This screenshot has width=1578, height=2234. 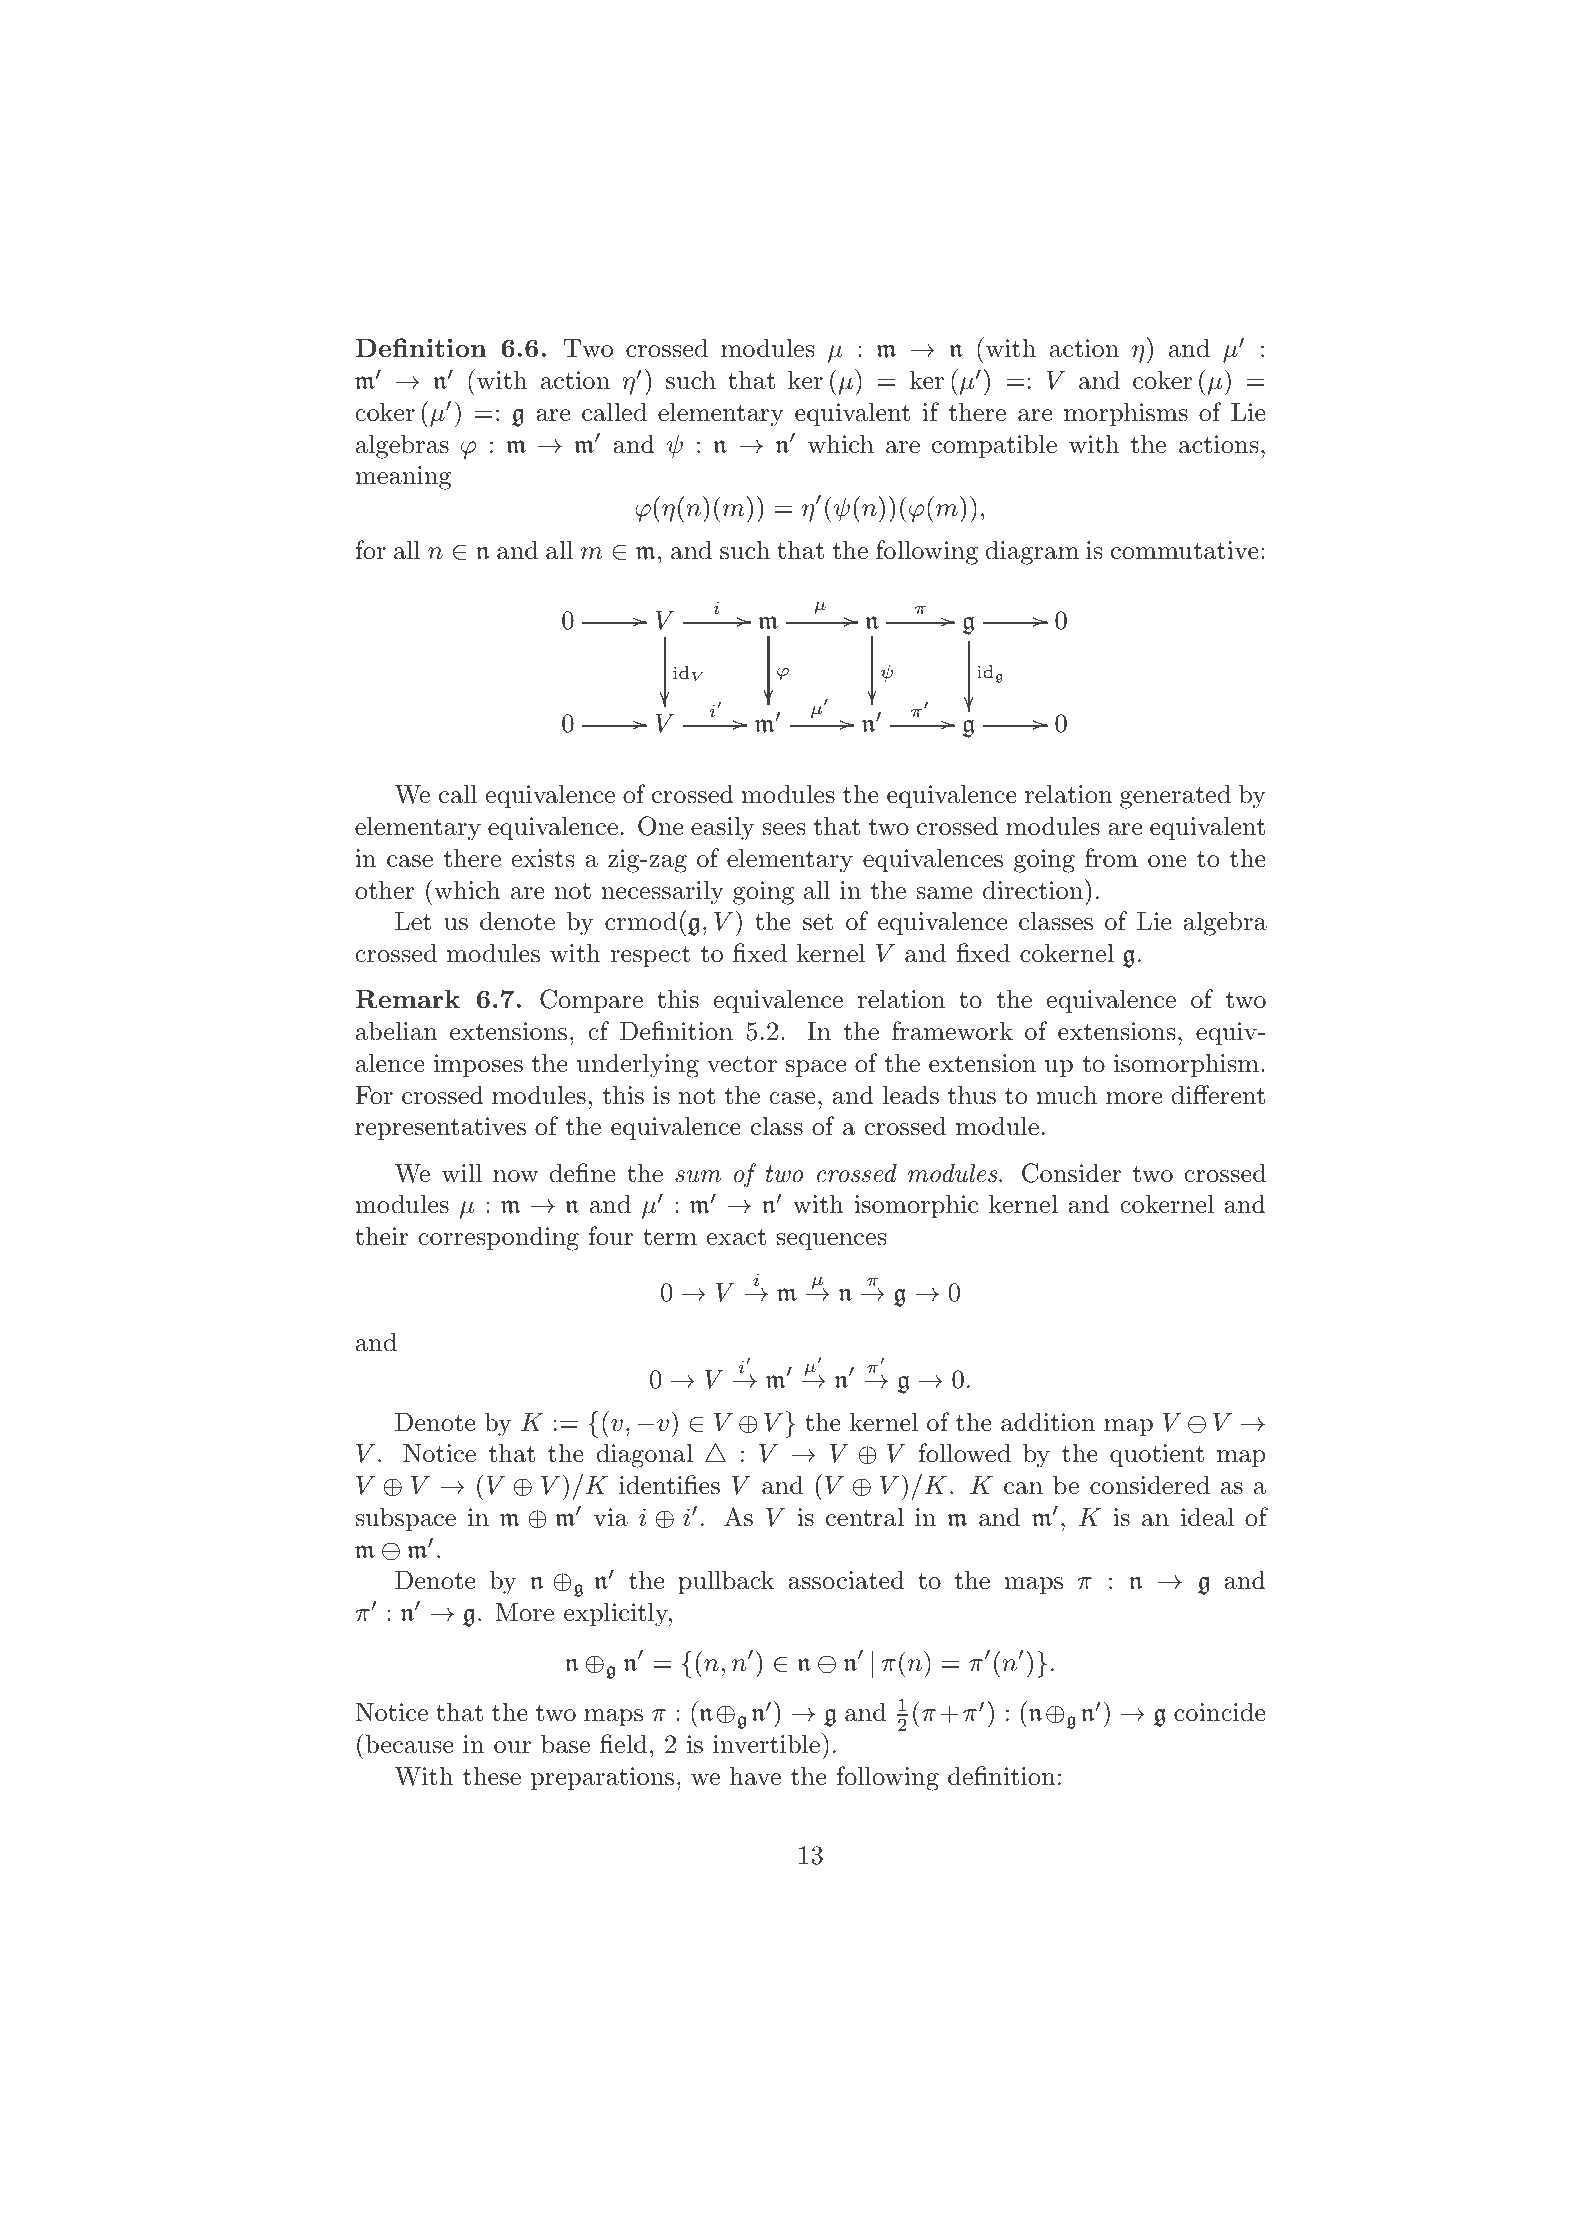 What do you see at coordinates (1126, 414) in the screenshot?
I see `morphisms` at bounding box center [1126, 414].
